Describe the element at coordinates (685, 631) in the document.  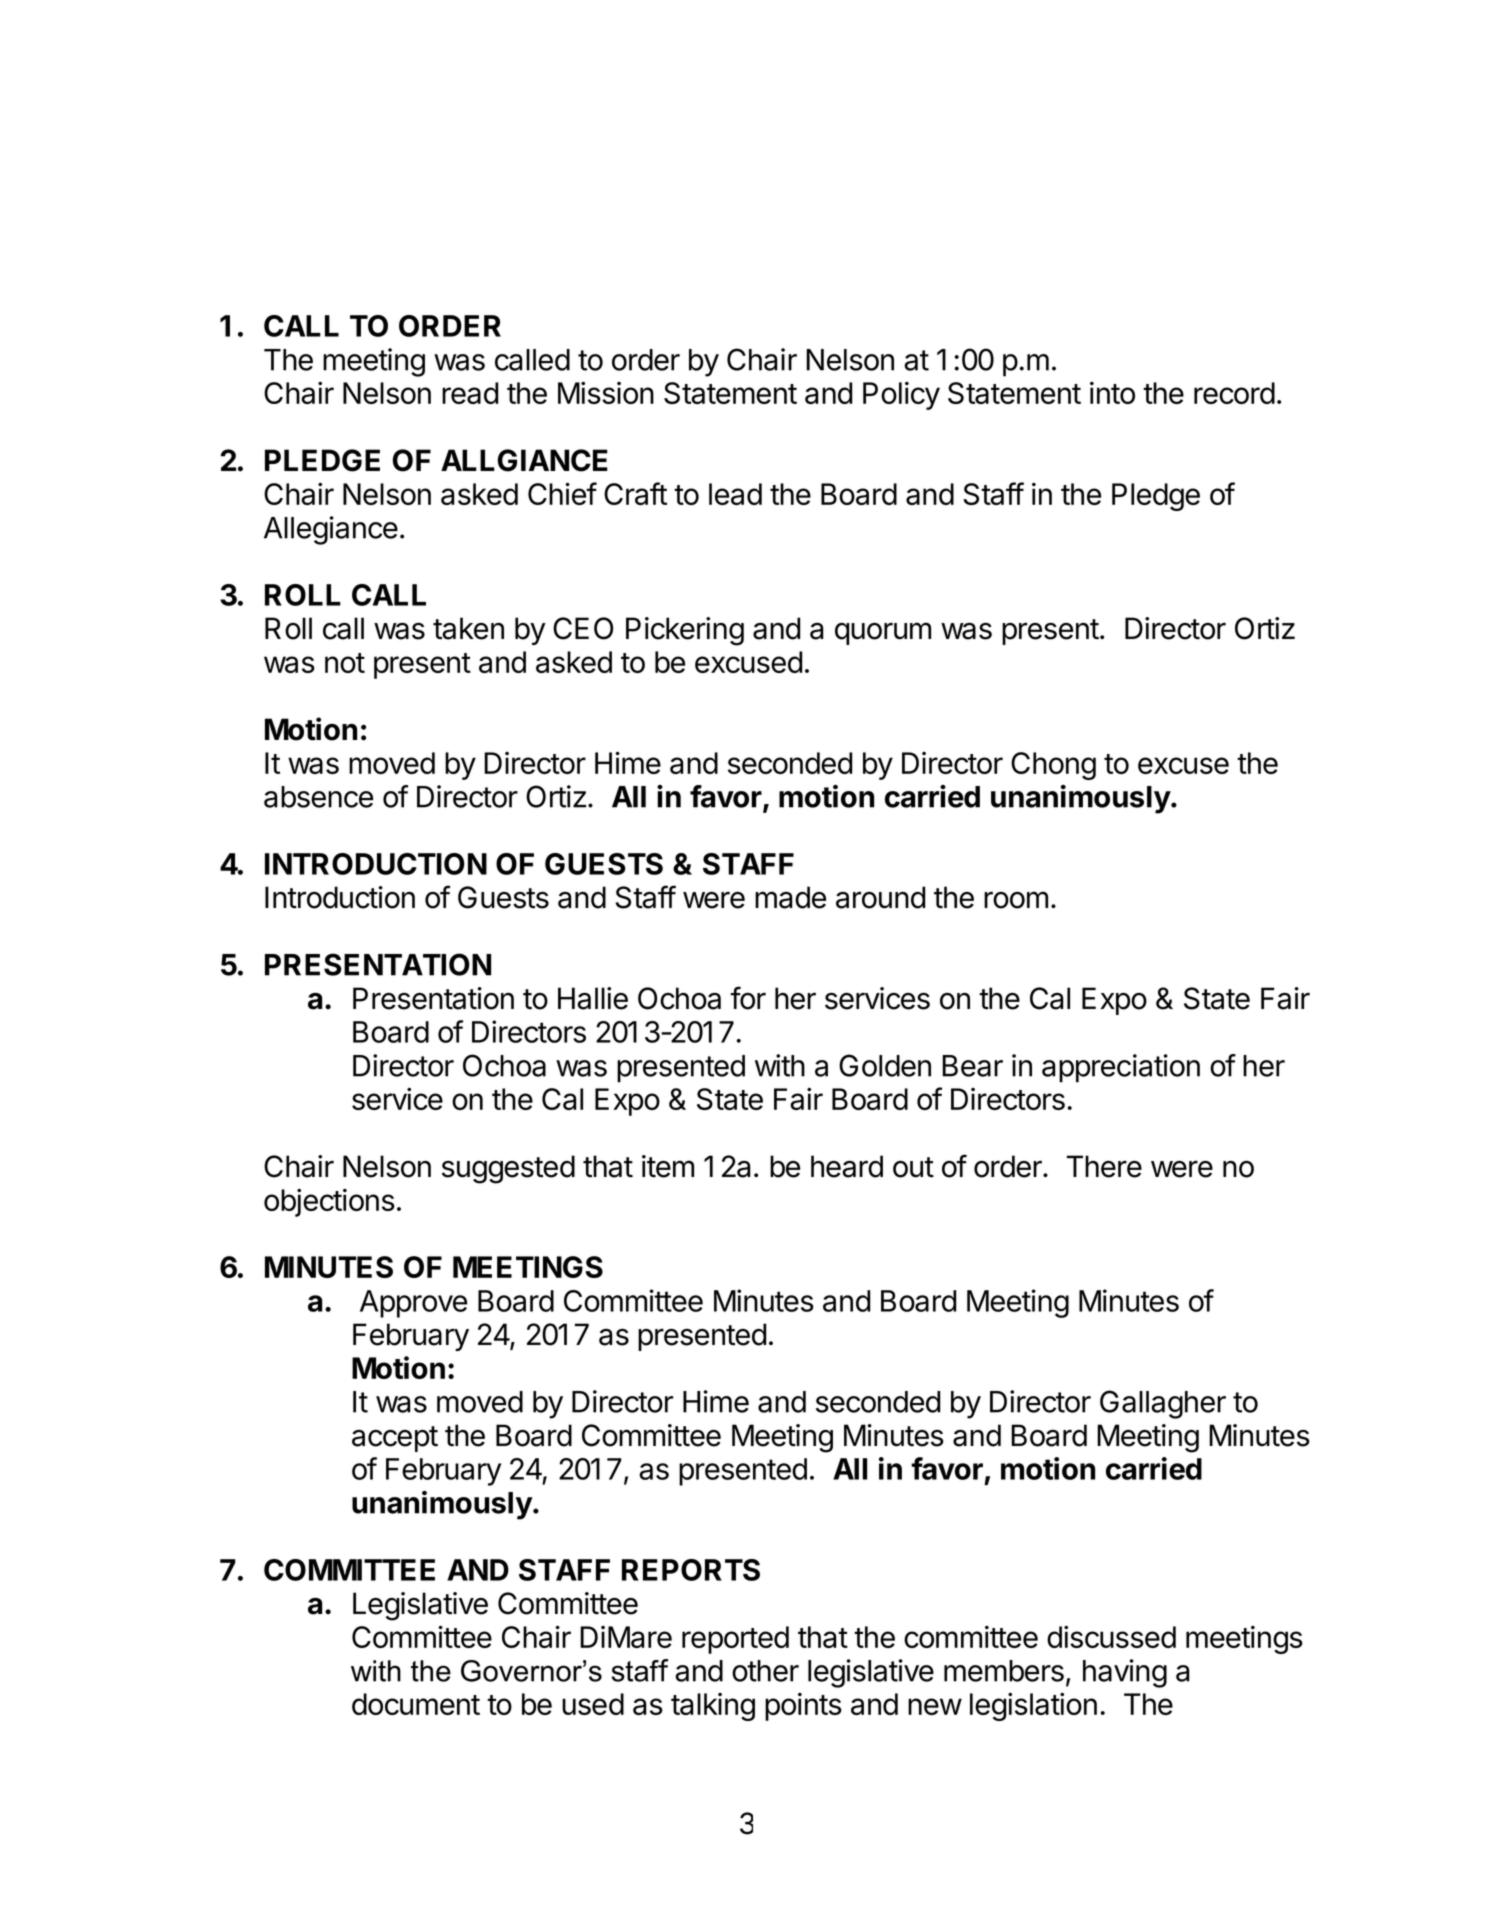
I see `Pickering` at that location.
